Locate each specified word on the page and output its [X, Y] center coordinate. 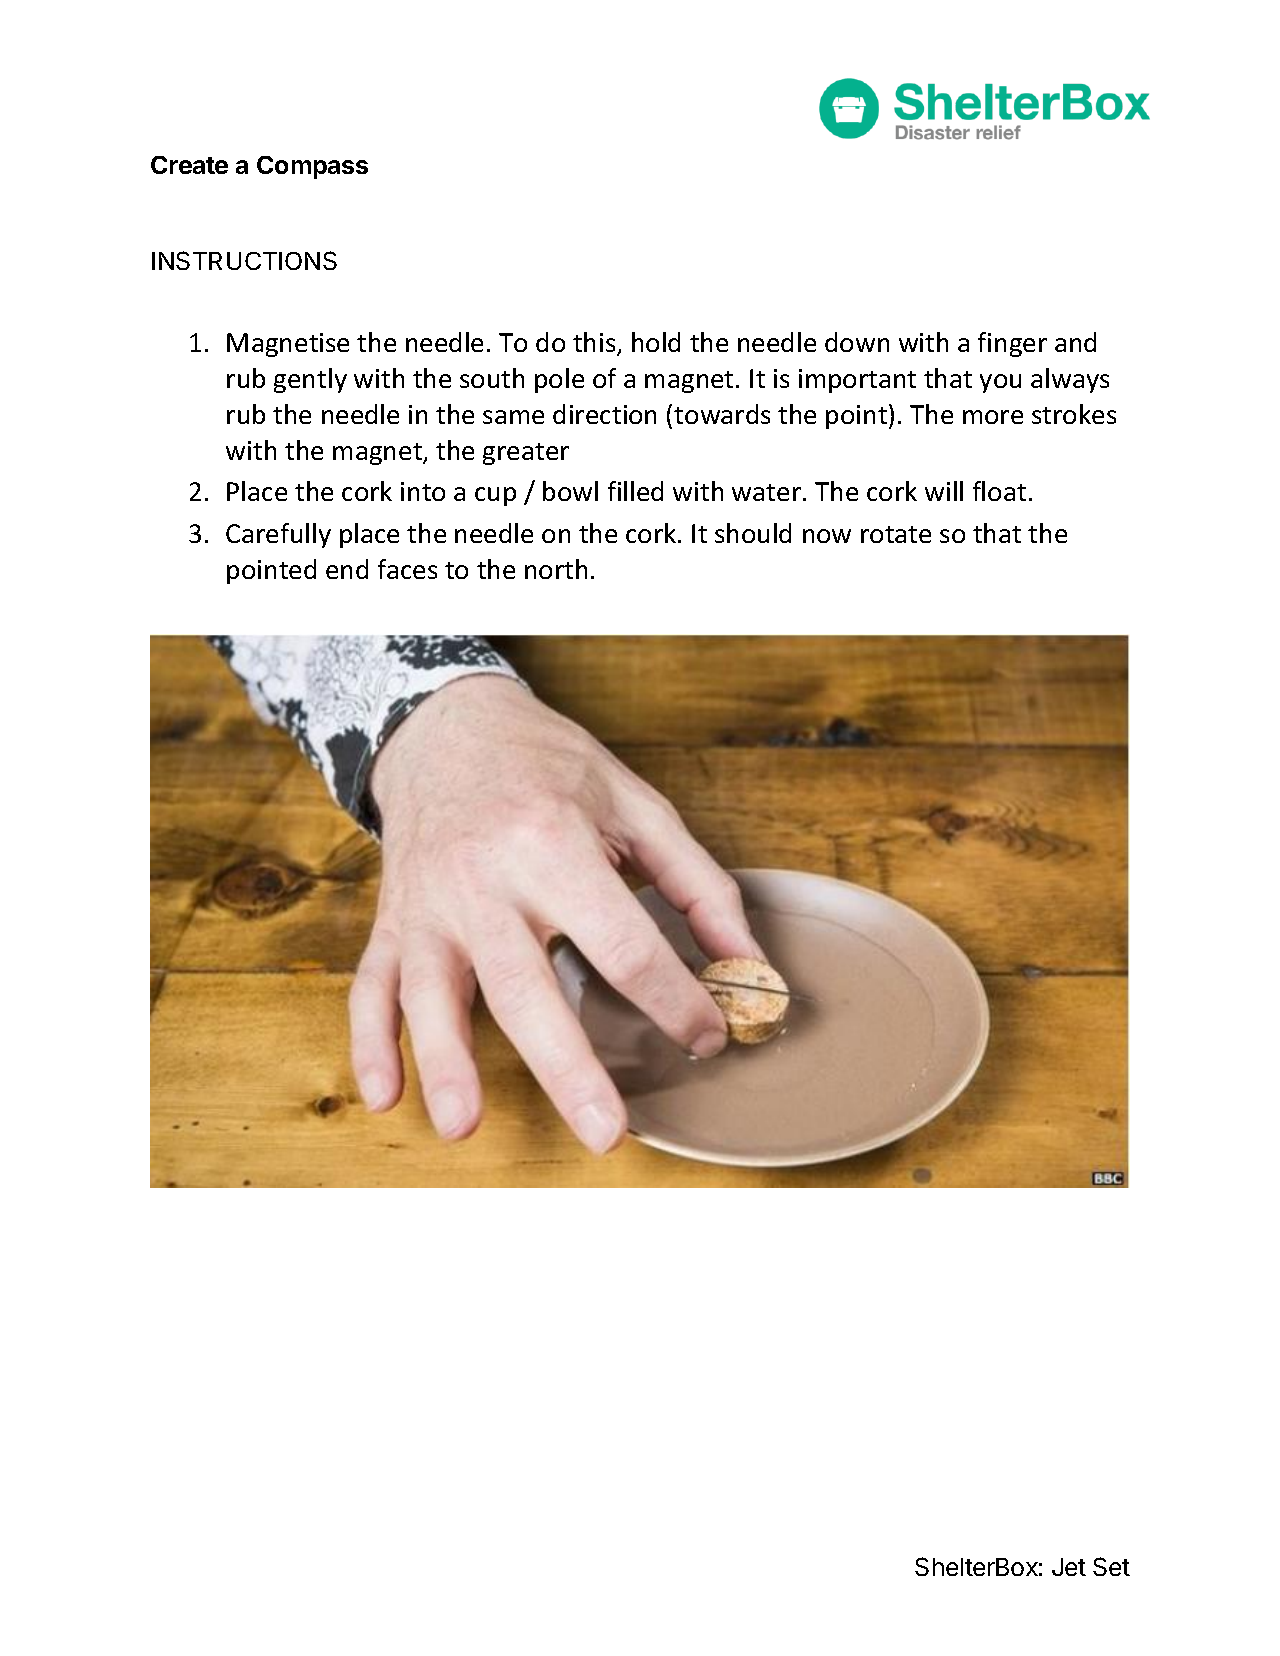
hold [656, 342]
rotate [896, 534]
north [556, 569]
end [347, 569]
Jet [1069, 1567]
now [827, 536]
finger [1012, 344]
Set [1111, 1566]
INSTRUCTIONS [244, 260]
